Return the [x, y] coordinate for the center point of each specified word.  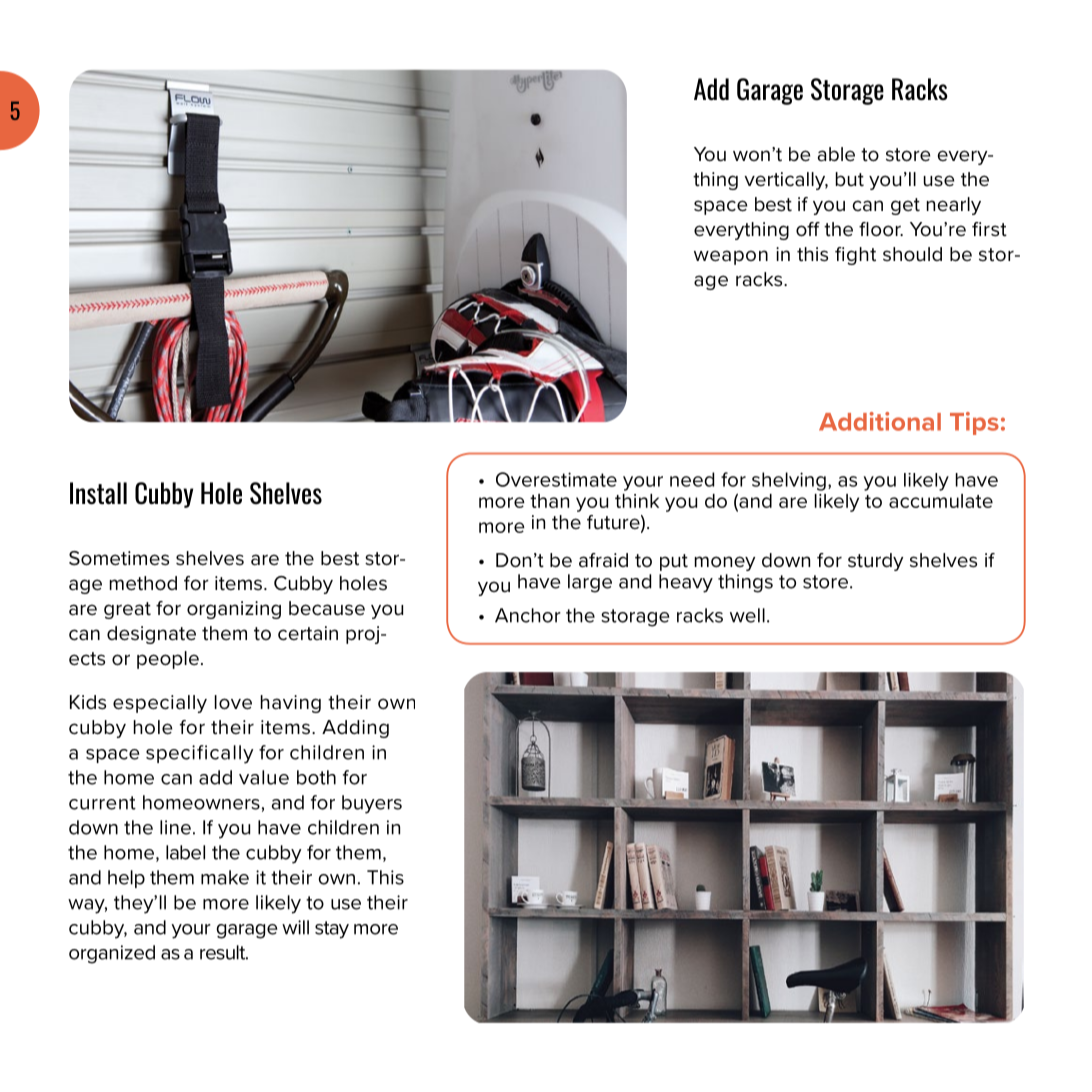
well [747, 615]
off [808, 229]
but [850, 179]
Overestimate [556, 479]
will [295, 927]
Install [98, 493]
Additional [880, 421]
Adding [355, 729]
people [168, 660]
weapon [731, 257]
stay [332, 930]
